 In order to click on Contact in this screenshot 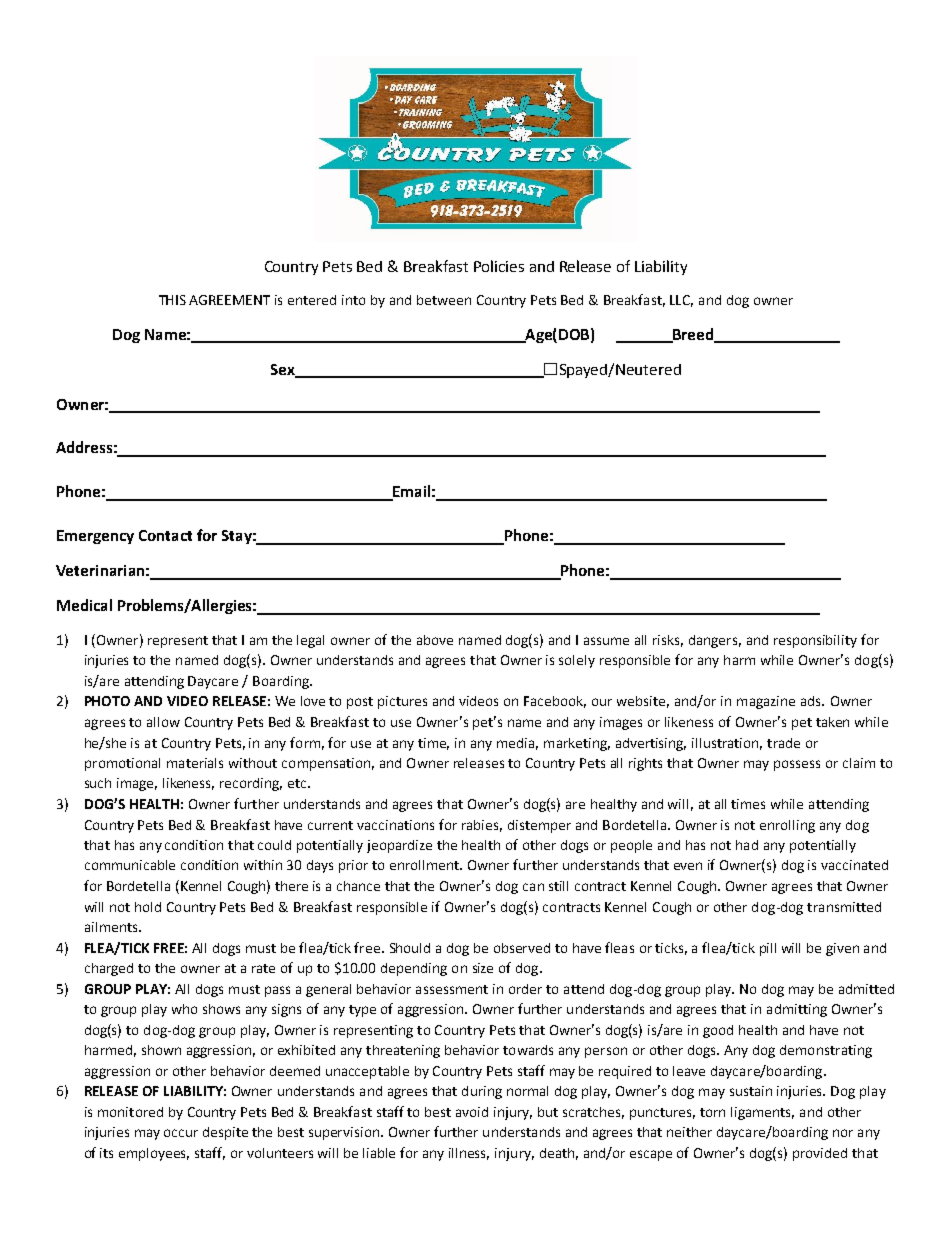, I will do `click(165, 535)`.
